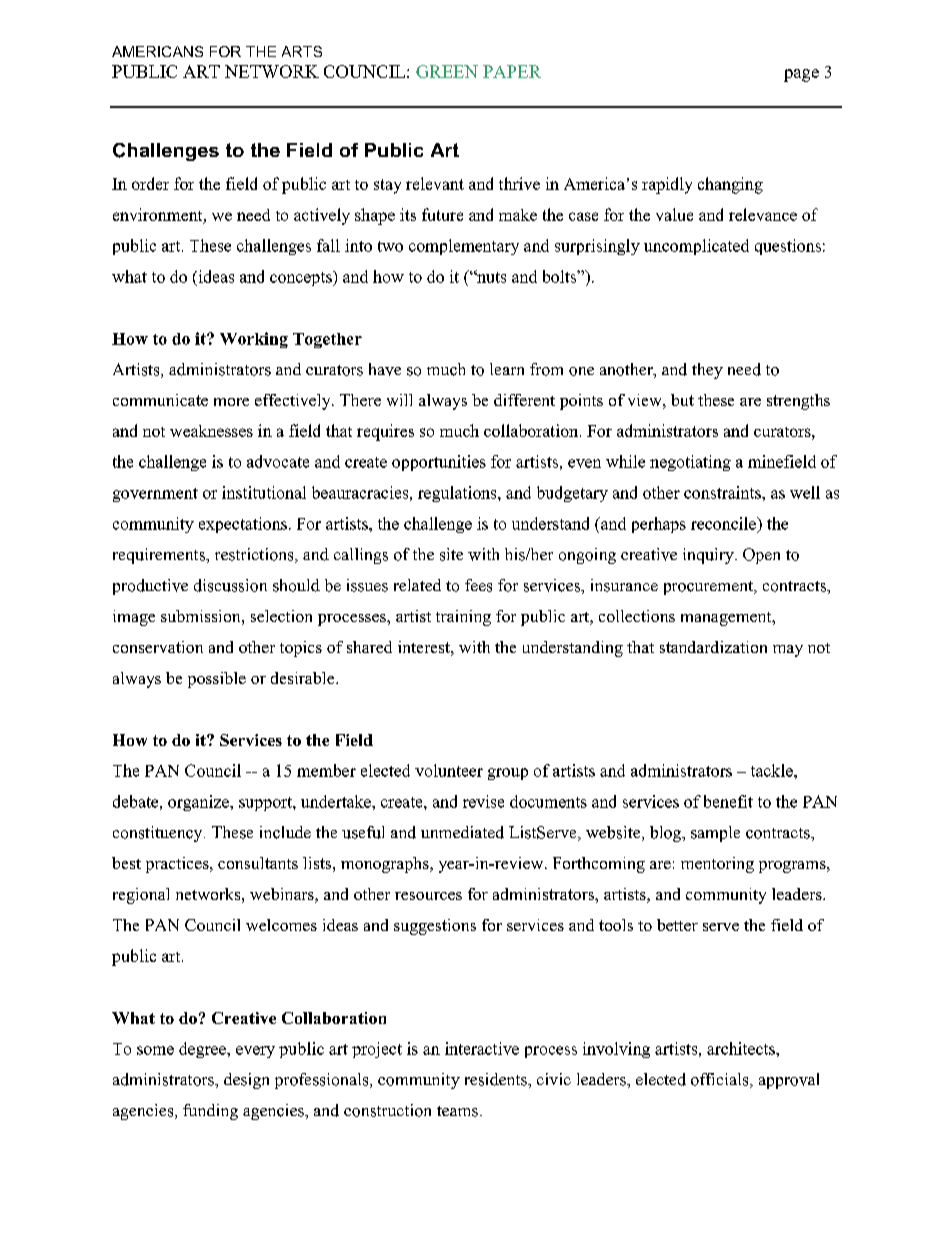 The height and width of the screenshot is (1233, 952). Describe the element at coordinates (254, 340) in the screenshot. I see `Working` at that location.
